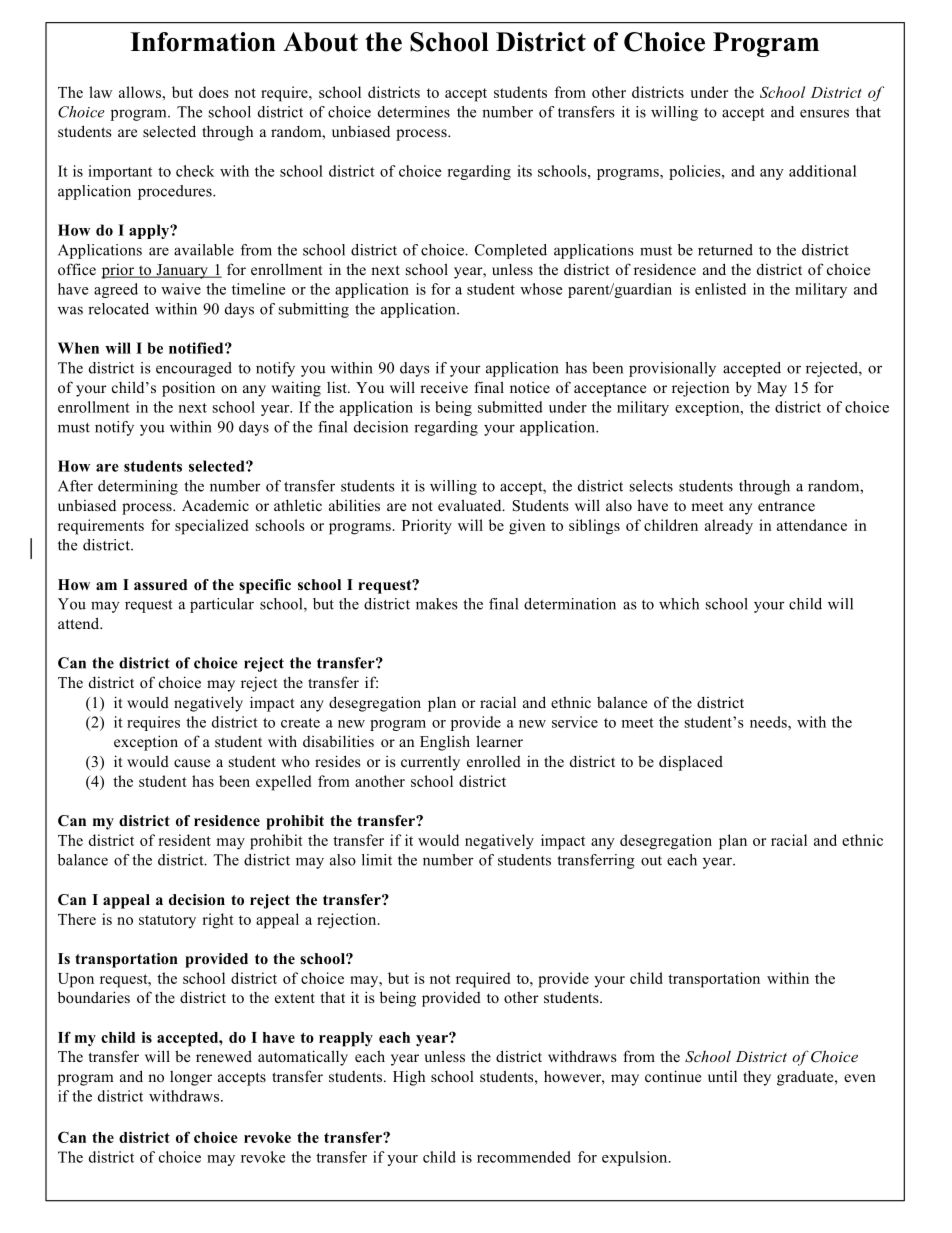 Image resolution: width=952 pixels, height=1233 pixels. I want to click on Completed, so click(511, 251).
